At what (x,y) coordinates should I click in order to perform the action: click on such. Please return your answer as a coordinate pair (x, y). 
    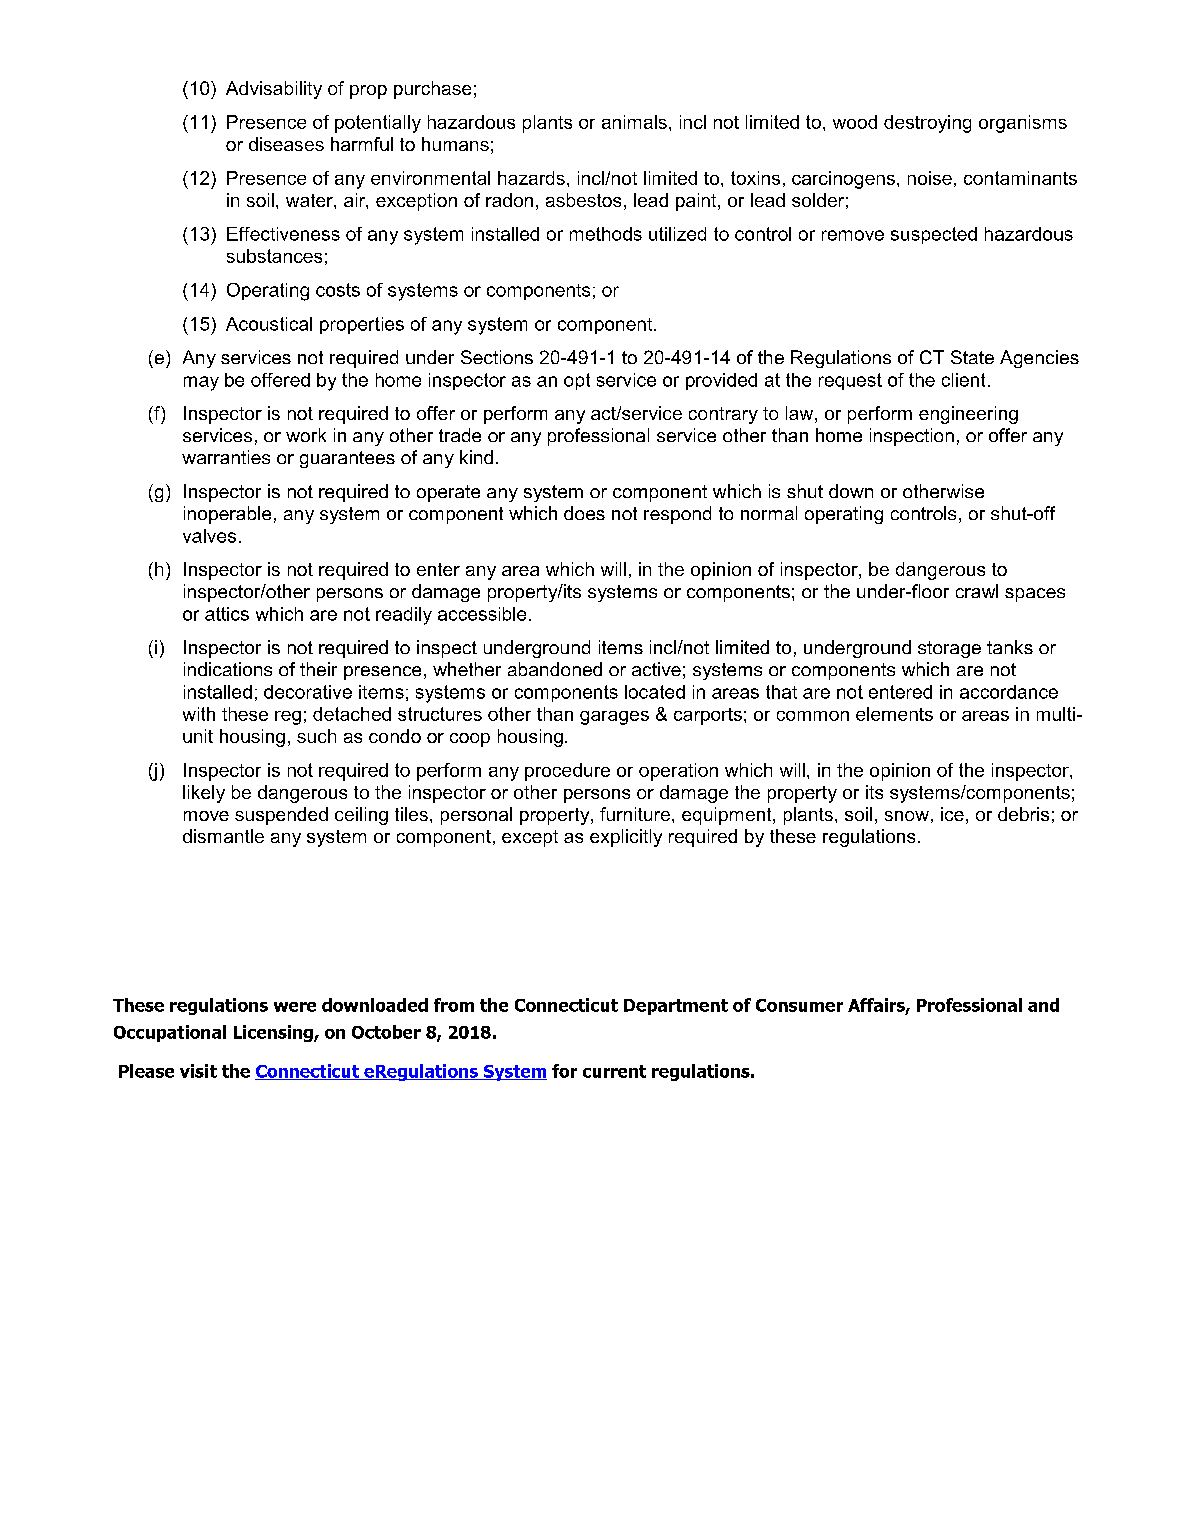
    Looking at the image, I should click on (316, 736).
